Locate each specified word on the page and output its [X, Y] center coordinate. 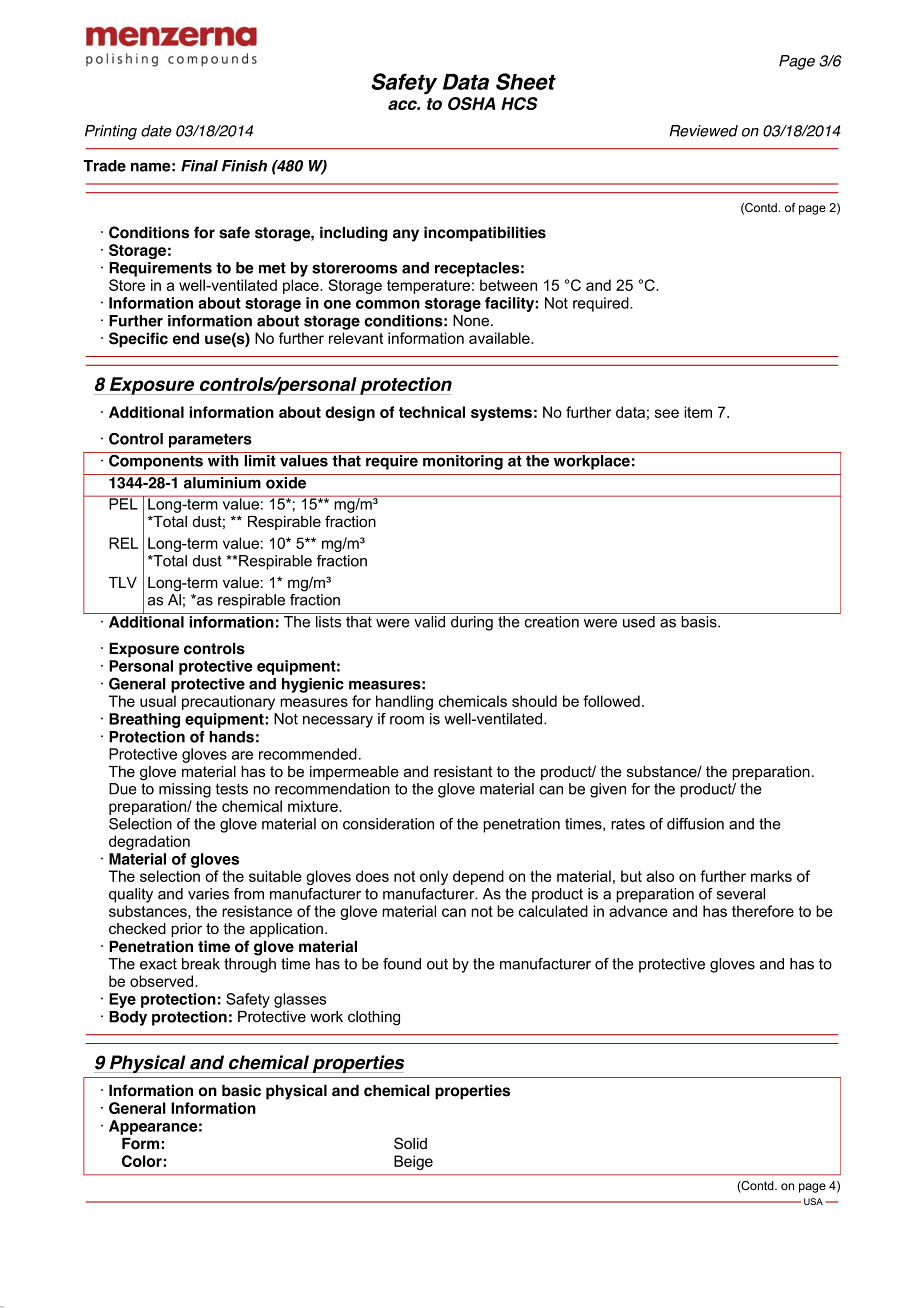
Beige [413, 1162]
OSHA [471, 103]
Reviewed [703, 131]
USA [813, 1201]
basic [241, 1090]
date [156, 131]
